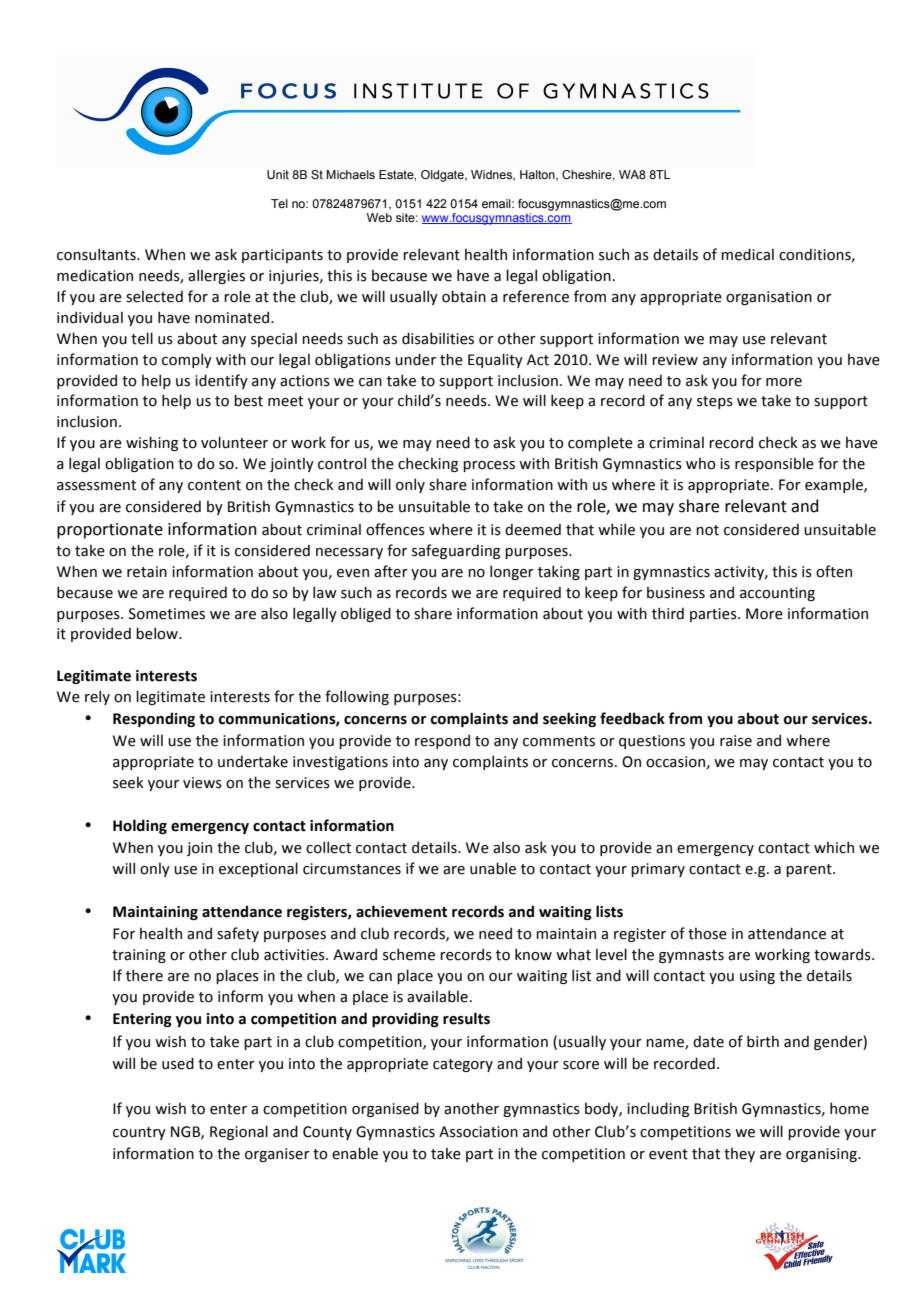 The width and height of the document is (924, 1308). Describe the element at coordinates (214, 485) in the document. I see `content` at that location.
